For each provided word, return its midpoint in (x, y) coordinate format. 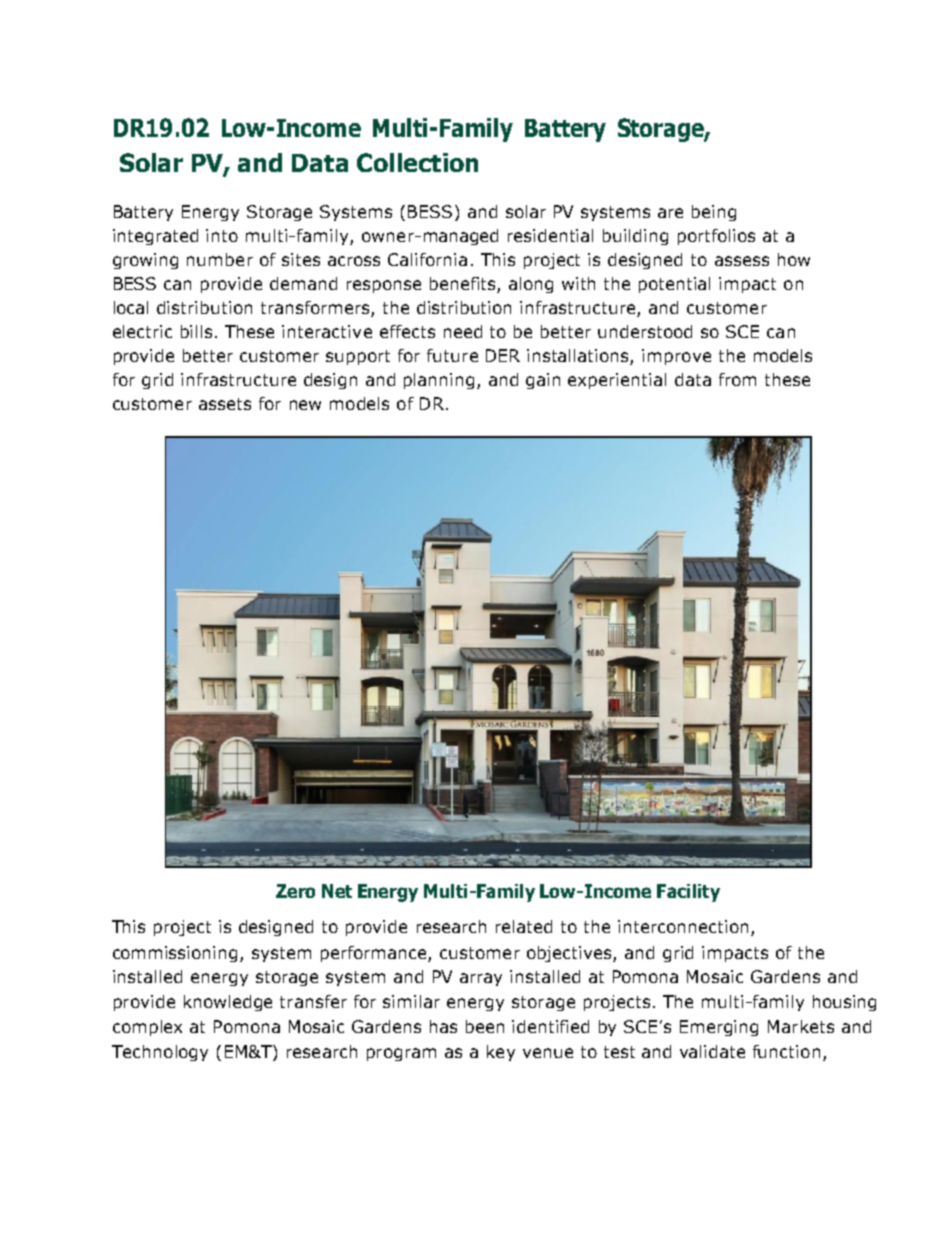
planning (439, 381)
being (714, 213)
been (485, 1026)
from (737, 379)
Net (337, 891)
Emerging (719, 1028)
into (222, 235)
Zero (295, 891)
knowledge (228, 1003)
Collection (417, 162)
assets (225, 404)
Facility (688, 893)
